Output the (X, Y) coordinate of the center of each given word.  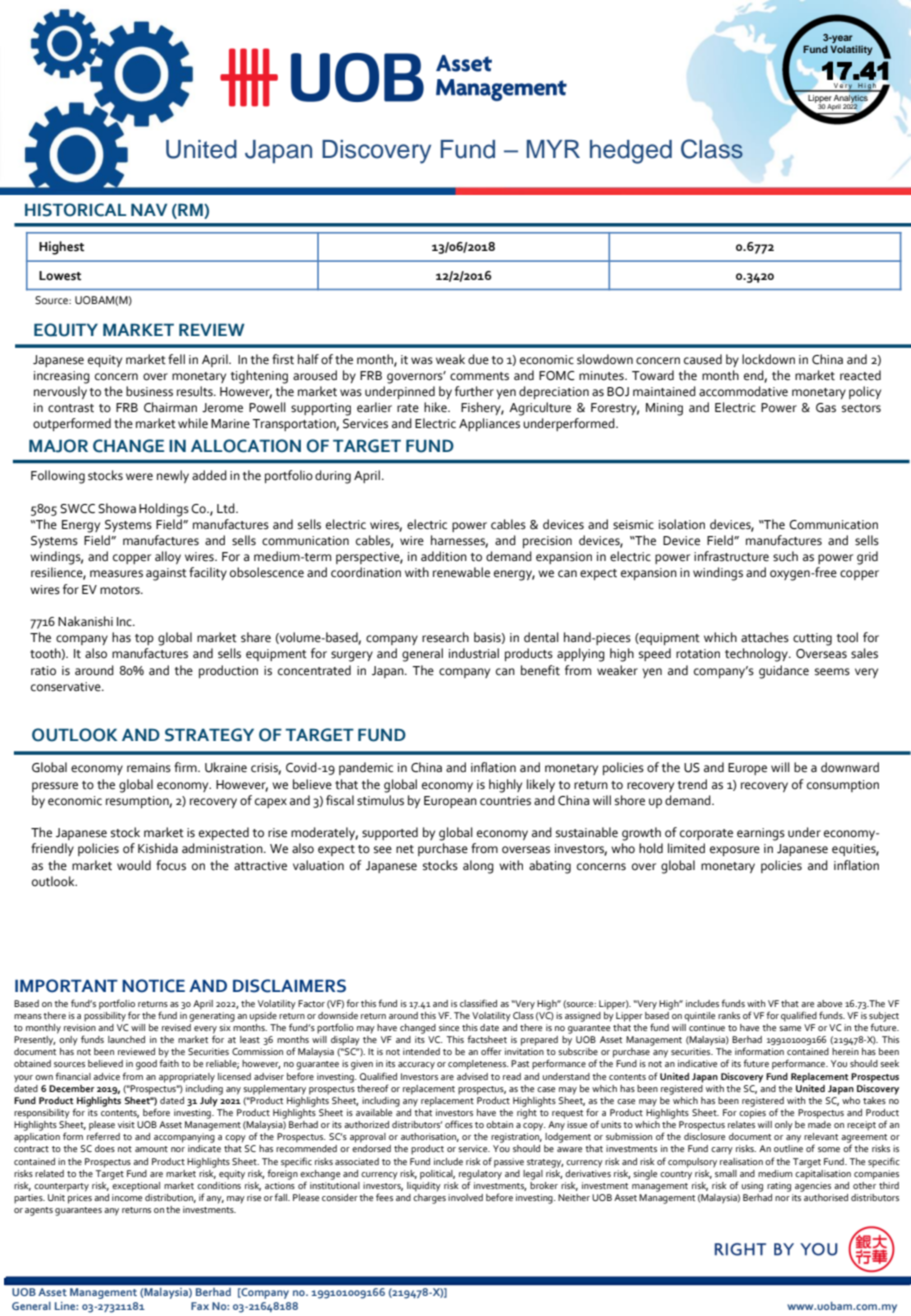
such (785, 556)
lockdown (768, 359)
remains (149, 768)
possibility (105, 1015)
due (478, 359)
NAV (149, 209)
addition (444, 556)
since (449, 1027)
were (139, 477)
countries (505, 801)
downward (850, 767)
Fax (200, 1306)
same (790, 1028)
